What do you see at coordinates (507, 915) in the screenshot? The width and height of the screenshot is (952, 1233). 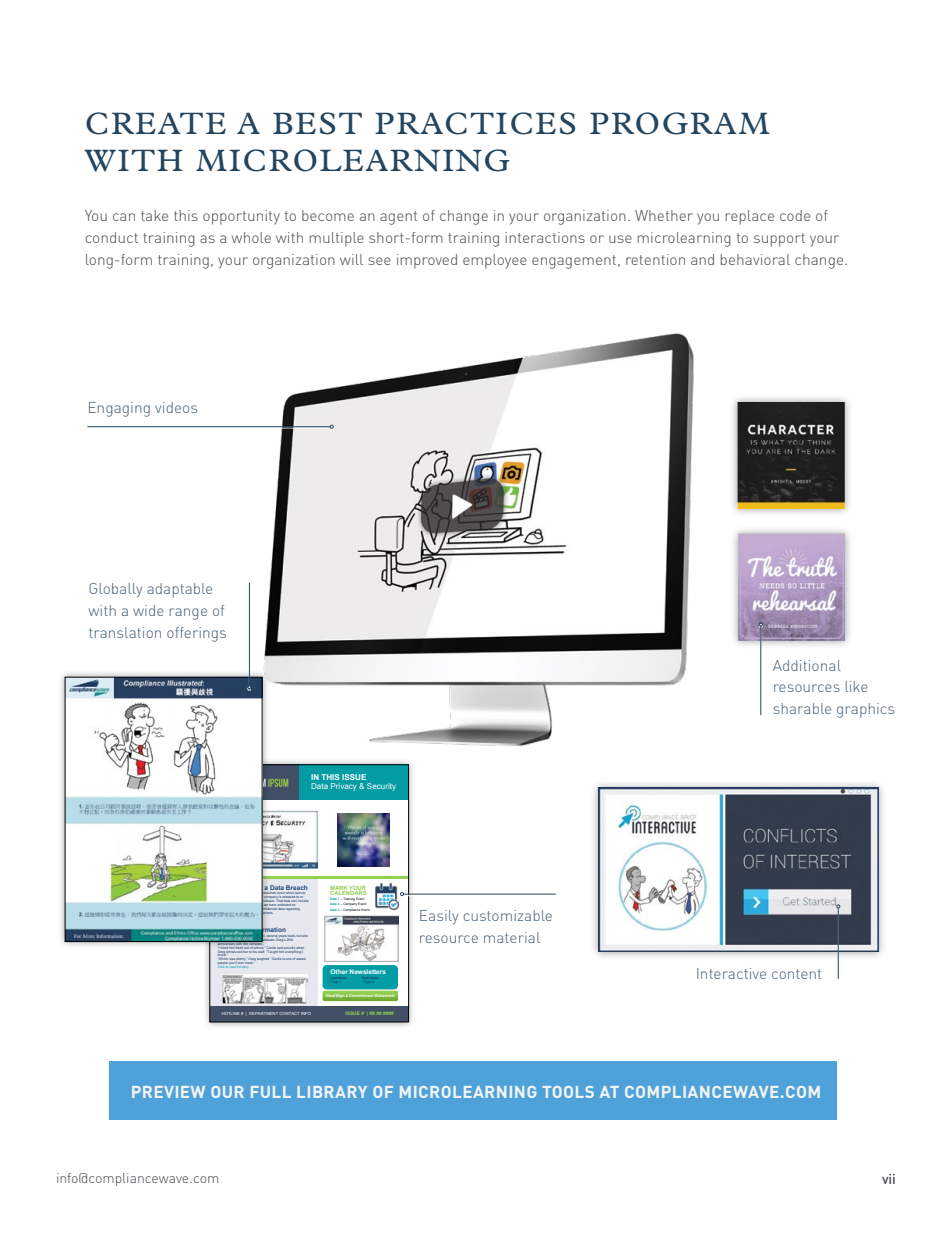 I see `customizable` at bounding box center [507, 915].
